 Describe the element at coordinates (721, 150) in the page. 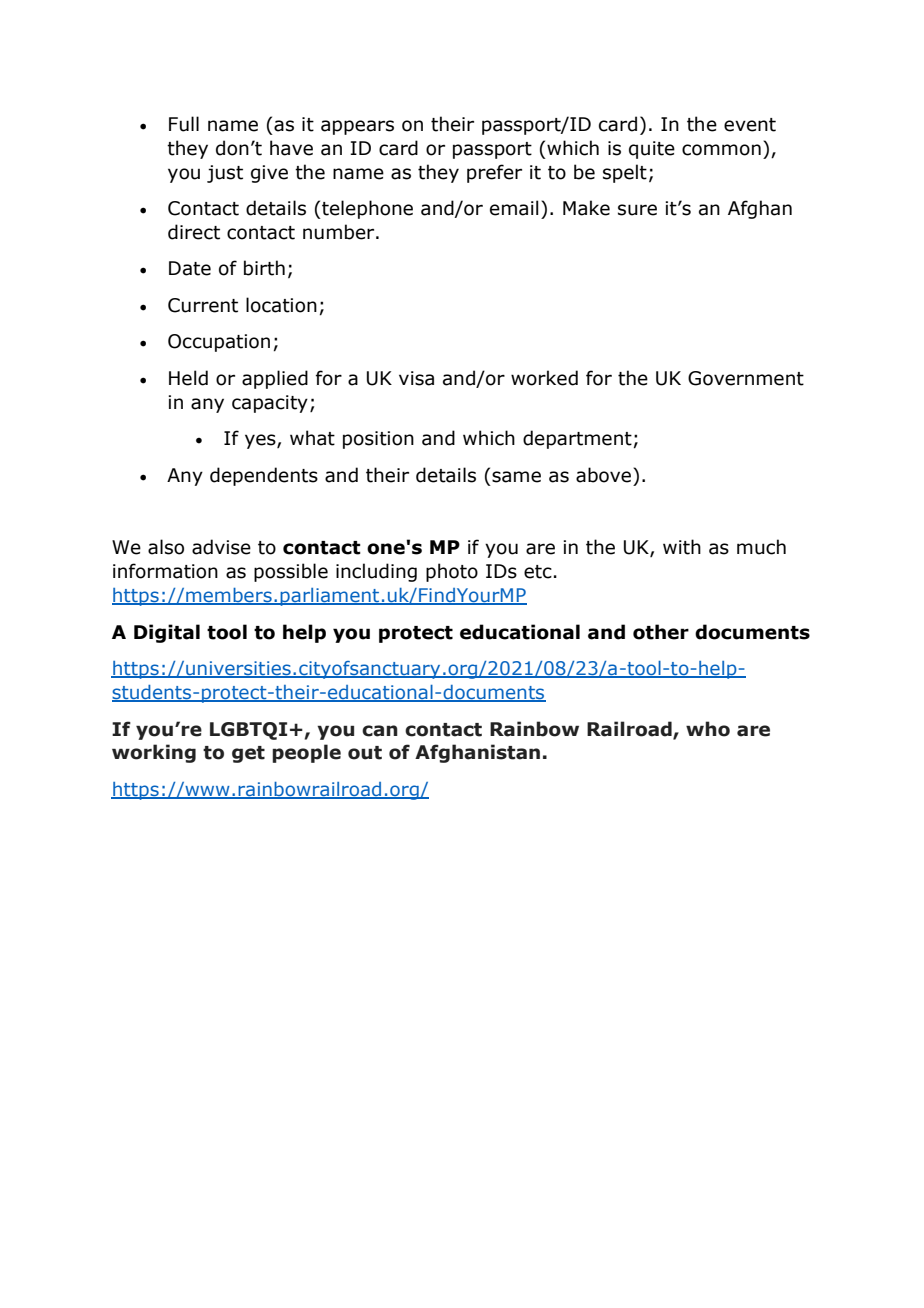

I see `common` at that location.
